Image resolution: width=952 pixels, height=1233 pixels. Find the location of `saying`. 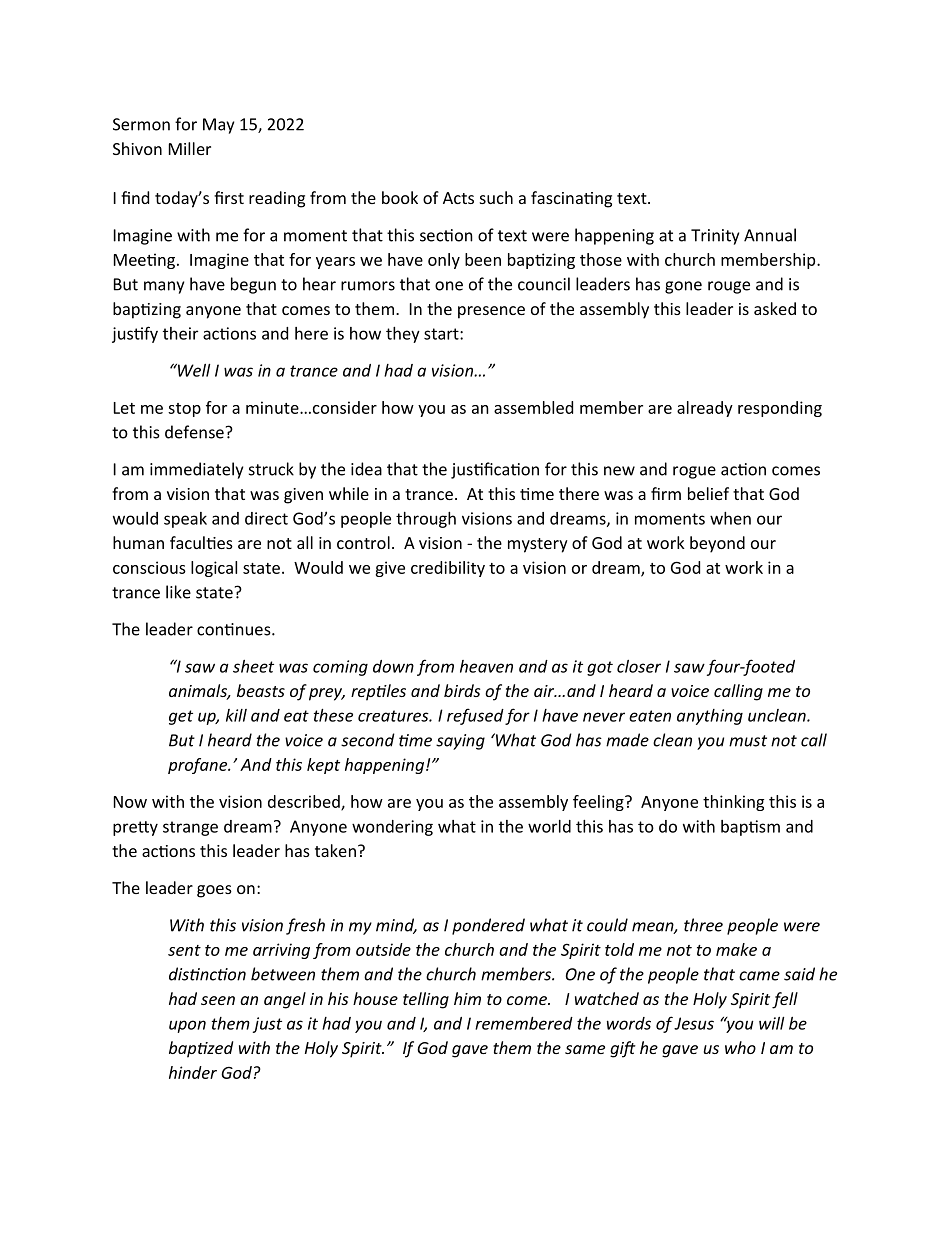

saying is located at coordinates (460, 742).
